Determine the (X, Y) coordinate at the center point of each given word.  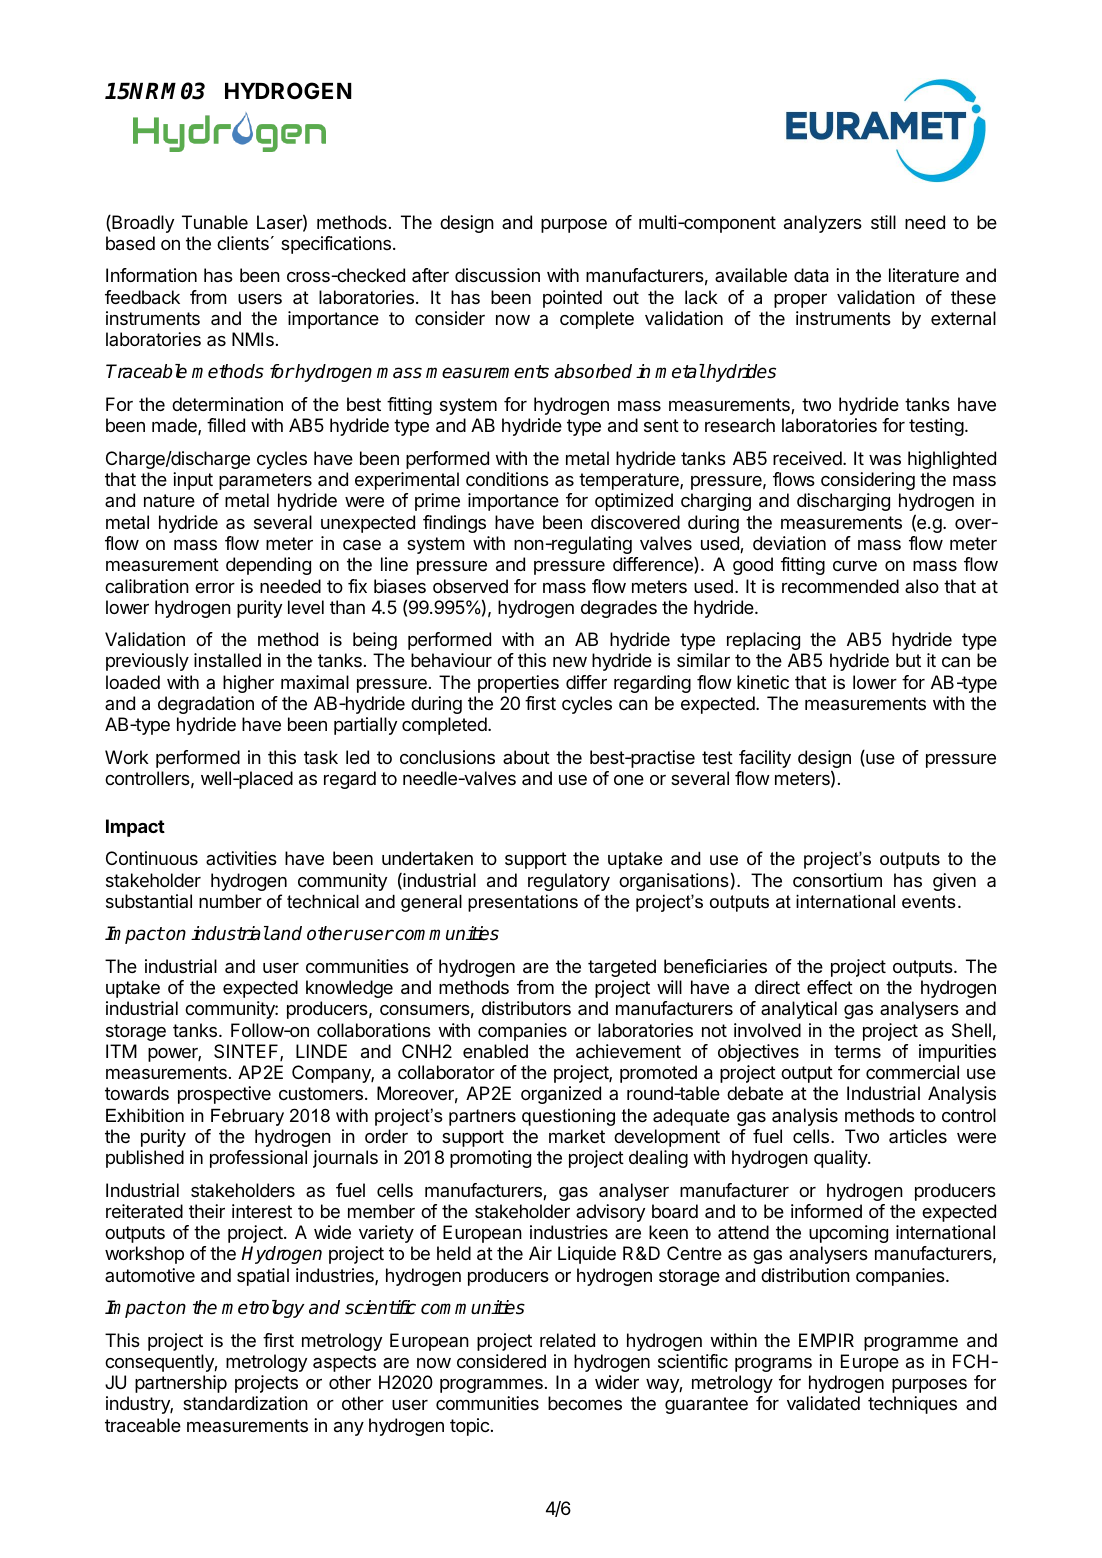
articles (918, 1136)
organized (561, 1095)
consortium (837, 880)
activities (241, 858)
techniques (912, 1405)
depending (268, 566)
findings (454, 524)
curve (855, 566)
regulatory (569, 882)
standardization (245, 1403)
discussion (497, 275)
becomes (585, 1403)
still (883, 222)
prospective (224, 1095)
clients (243, 243)
